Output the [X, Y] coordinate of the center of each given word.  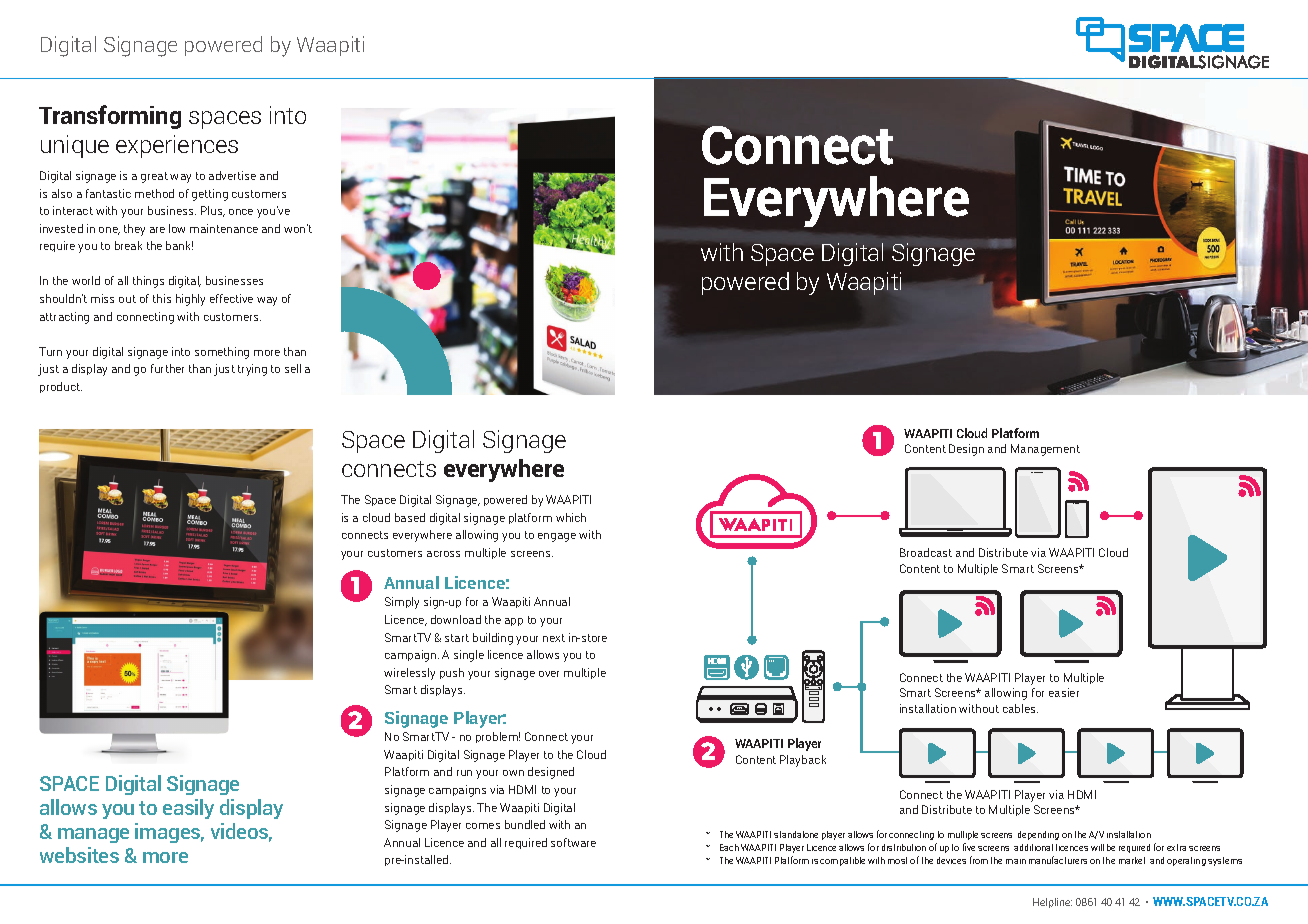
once [241, 212]
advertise [232, 175]
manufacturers [1058, 860]
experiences [177, 146]
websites [79, 855]
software [573, 842]
